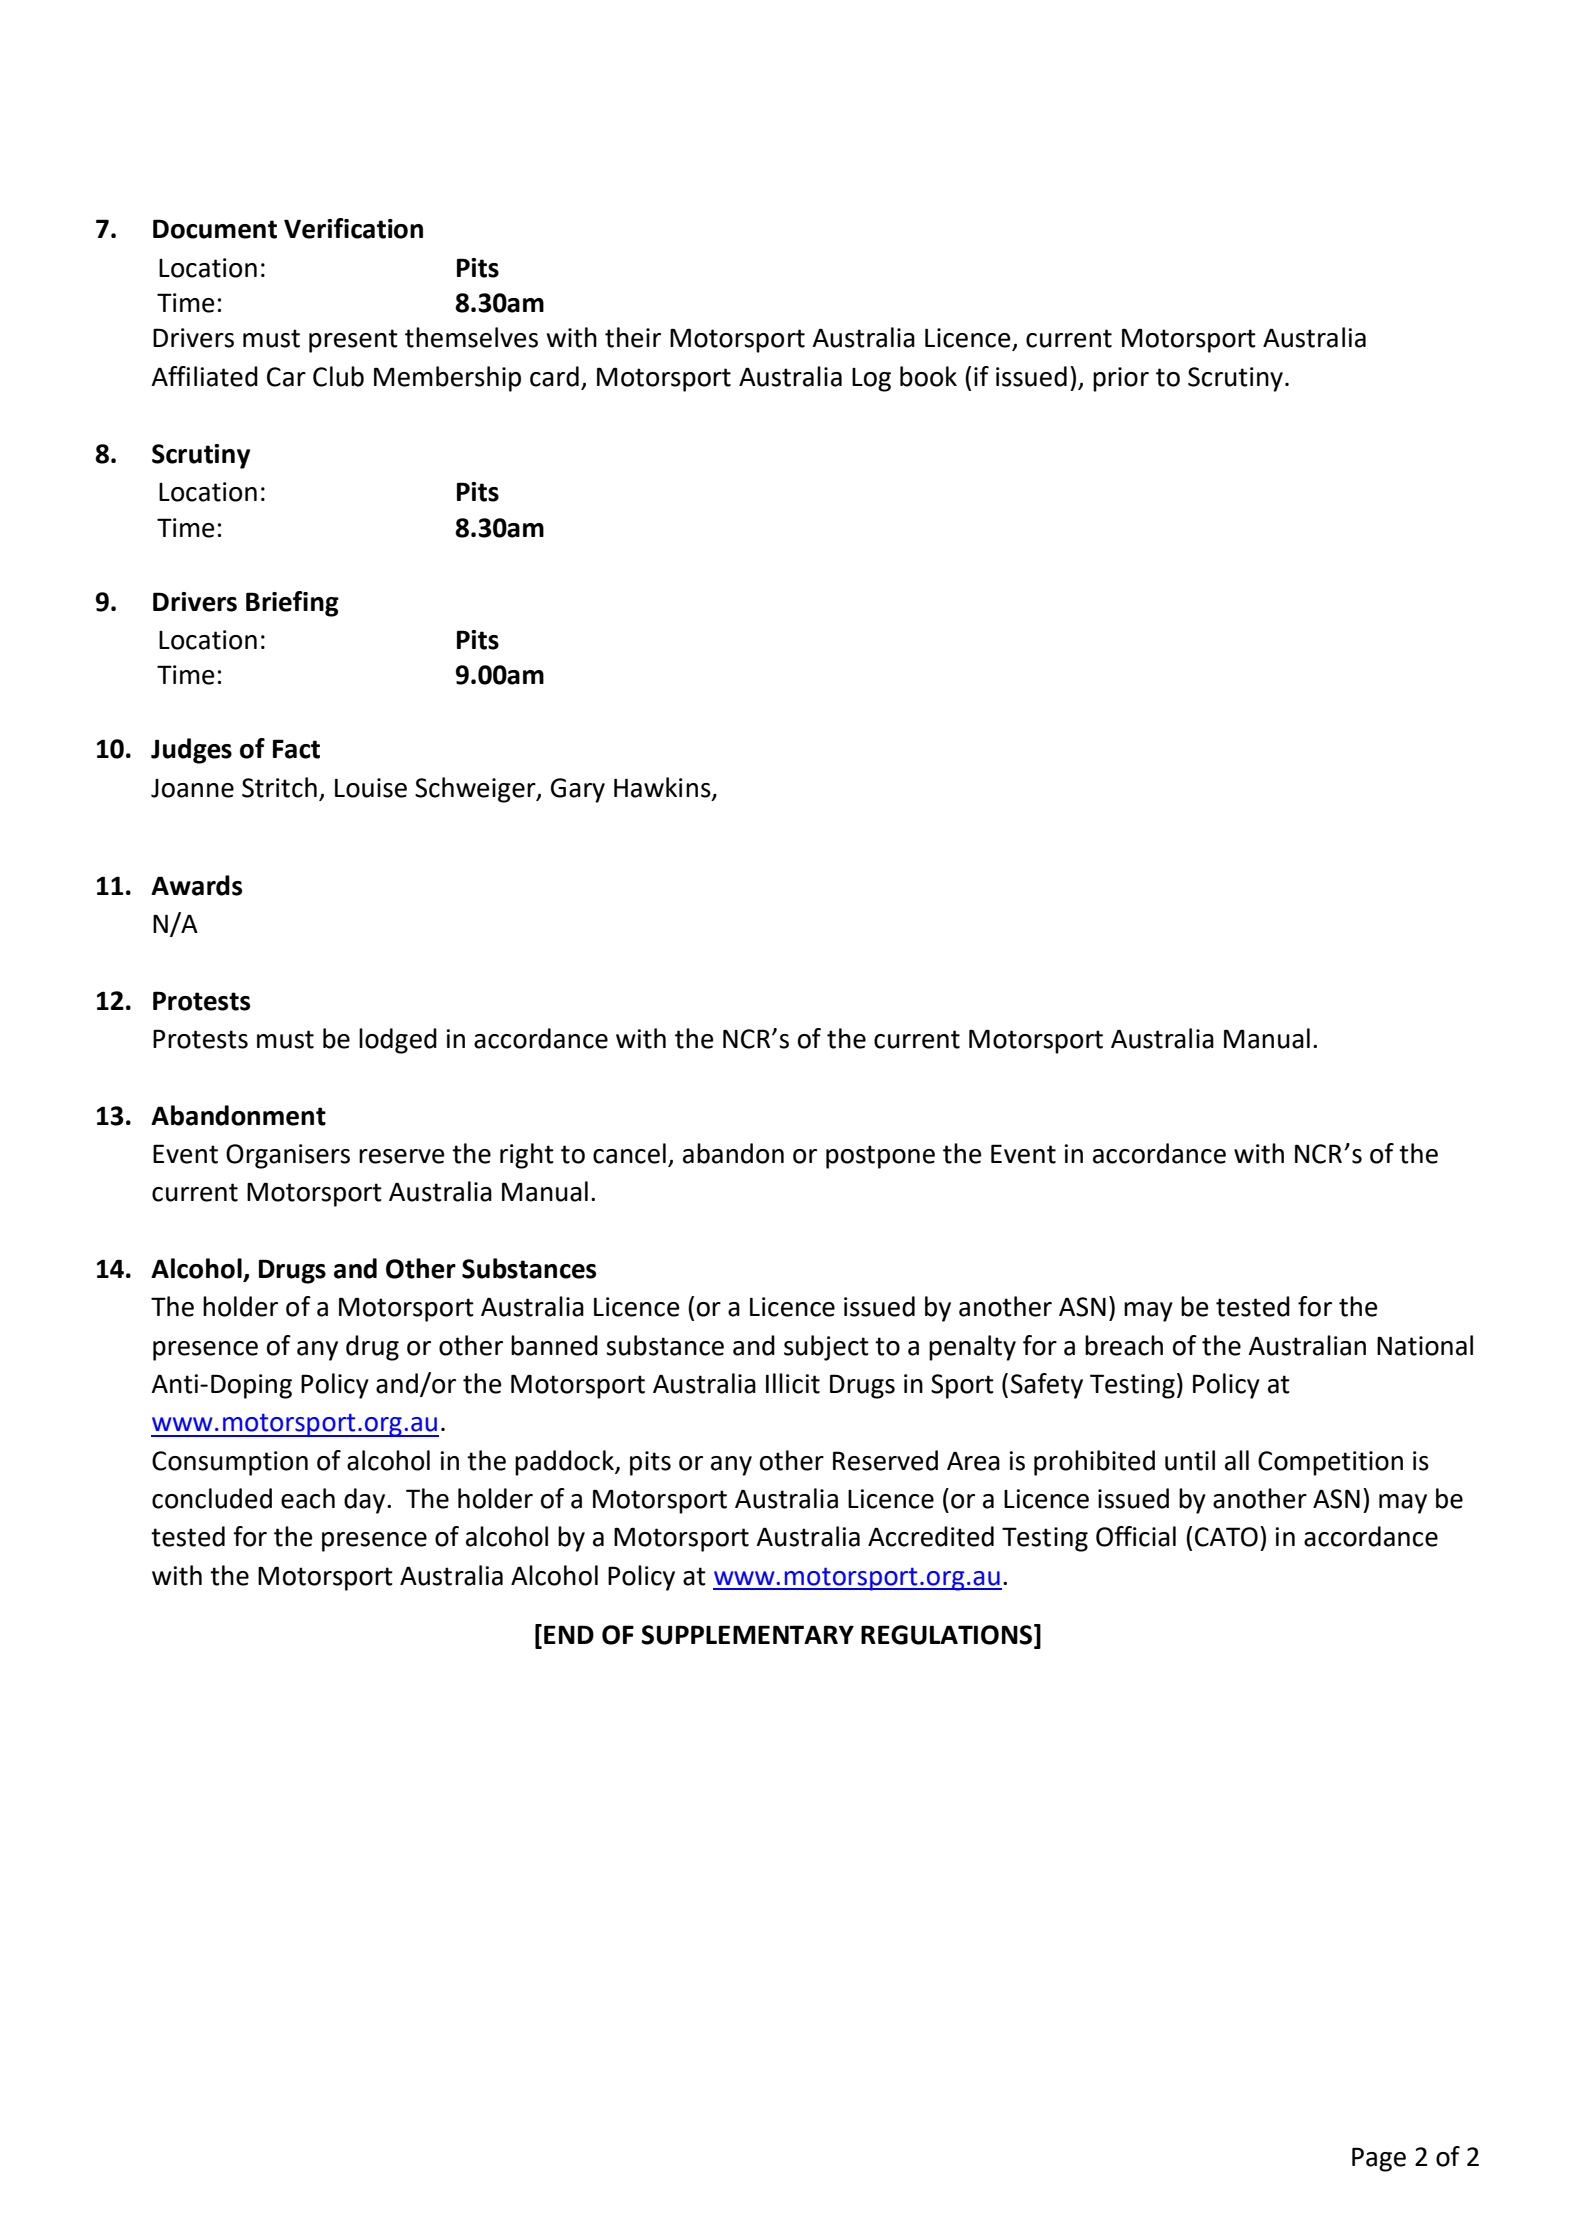 This screenshot has width=1575, height=2228. Describe the element at coordinates (1237, 1460) in the screenshot. I see `all` at that location.
